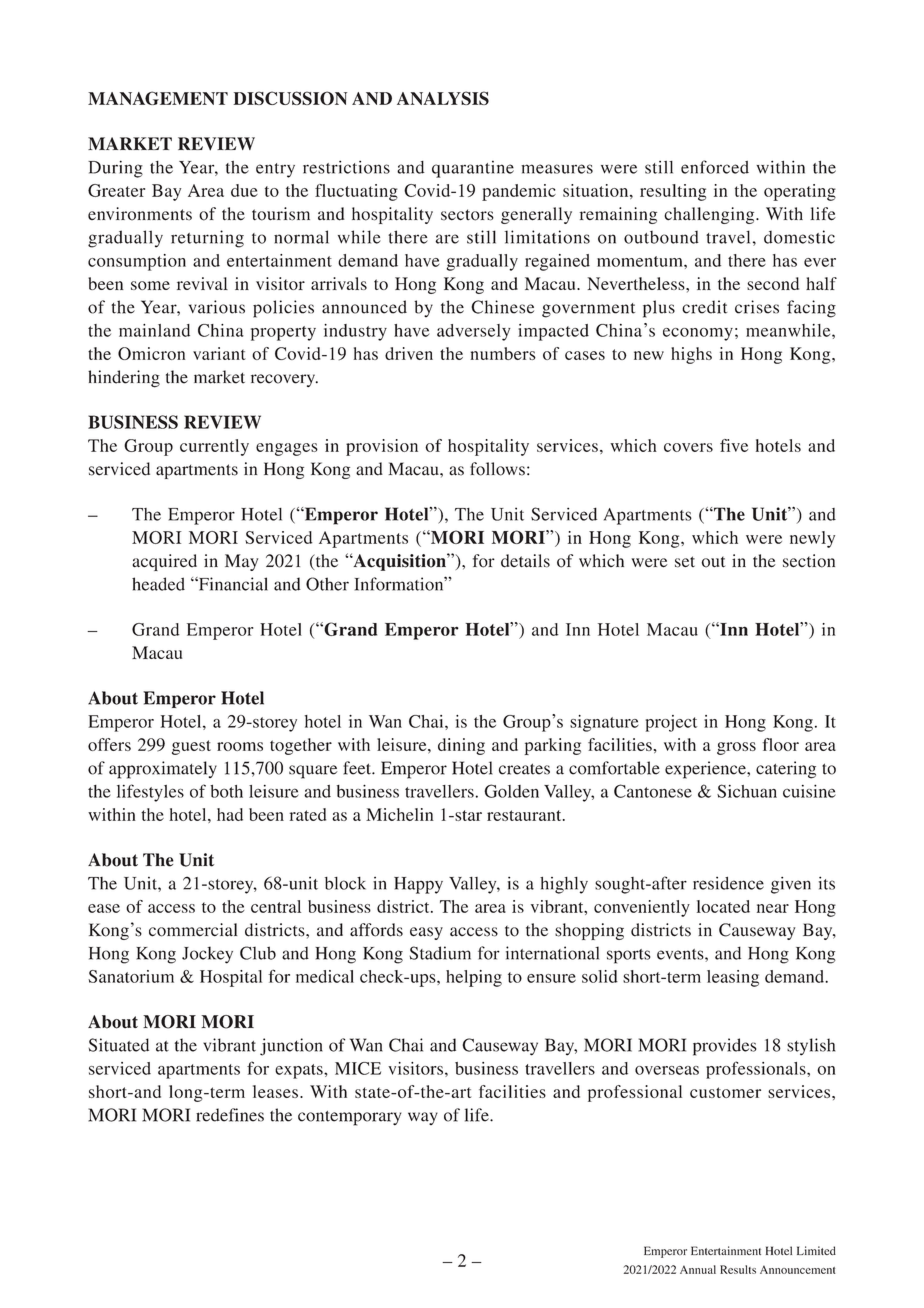 This screenshot has width=924, height=1308. I want to click on enforced, so click(715, 167).
